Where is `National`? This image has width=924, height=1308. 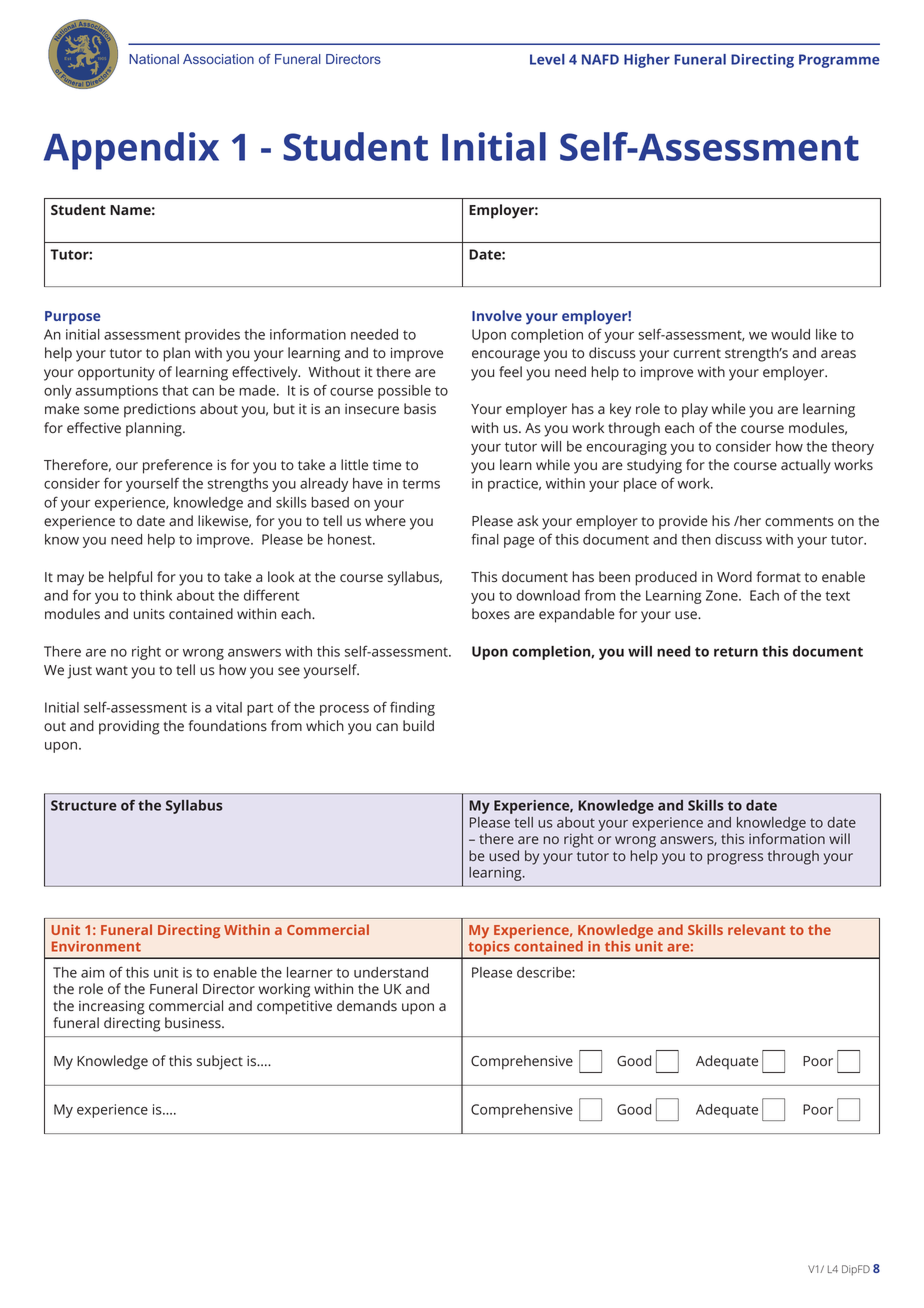 National is located at coordinates (154, 59).
